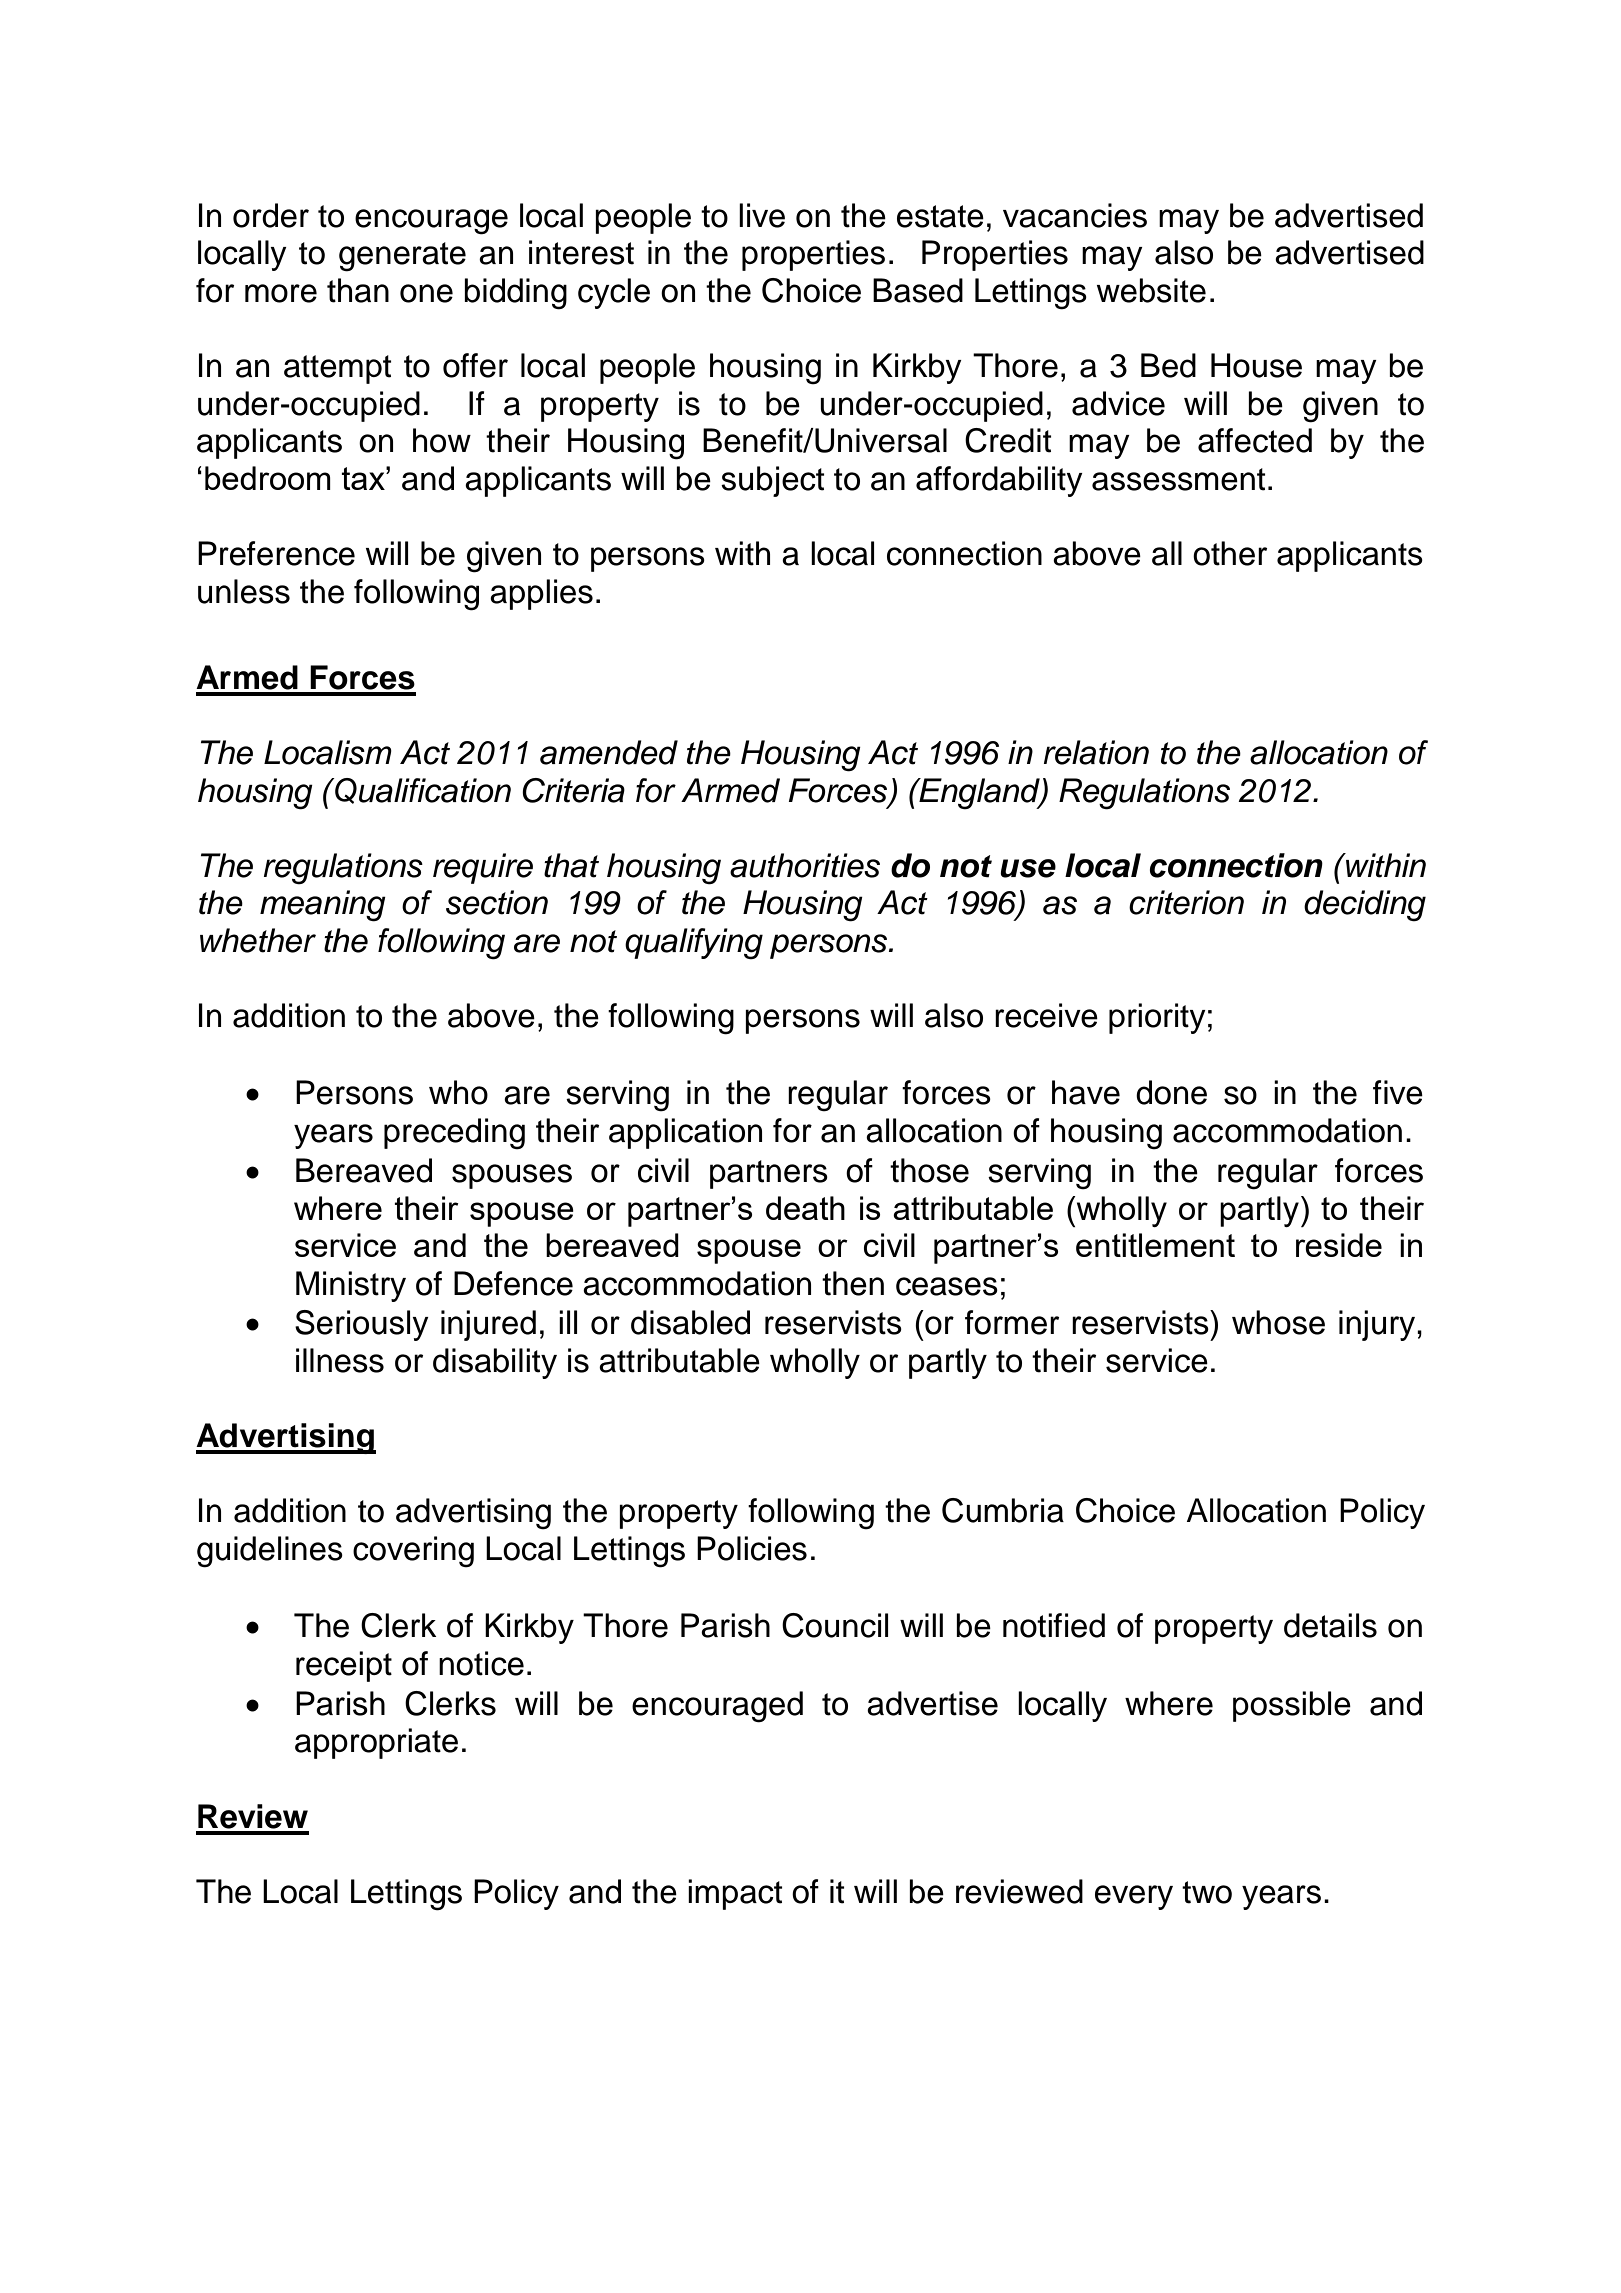  I want to click on preceding, so click(454, 1134).
